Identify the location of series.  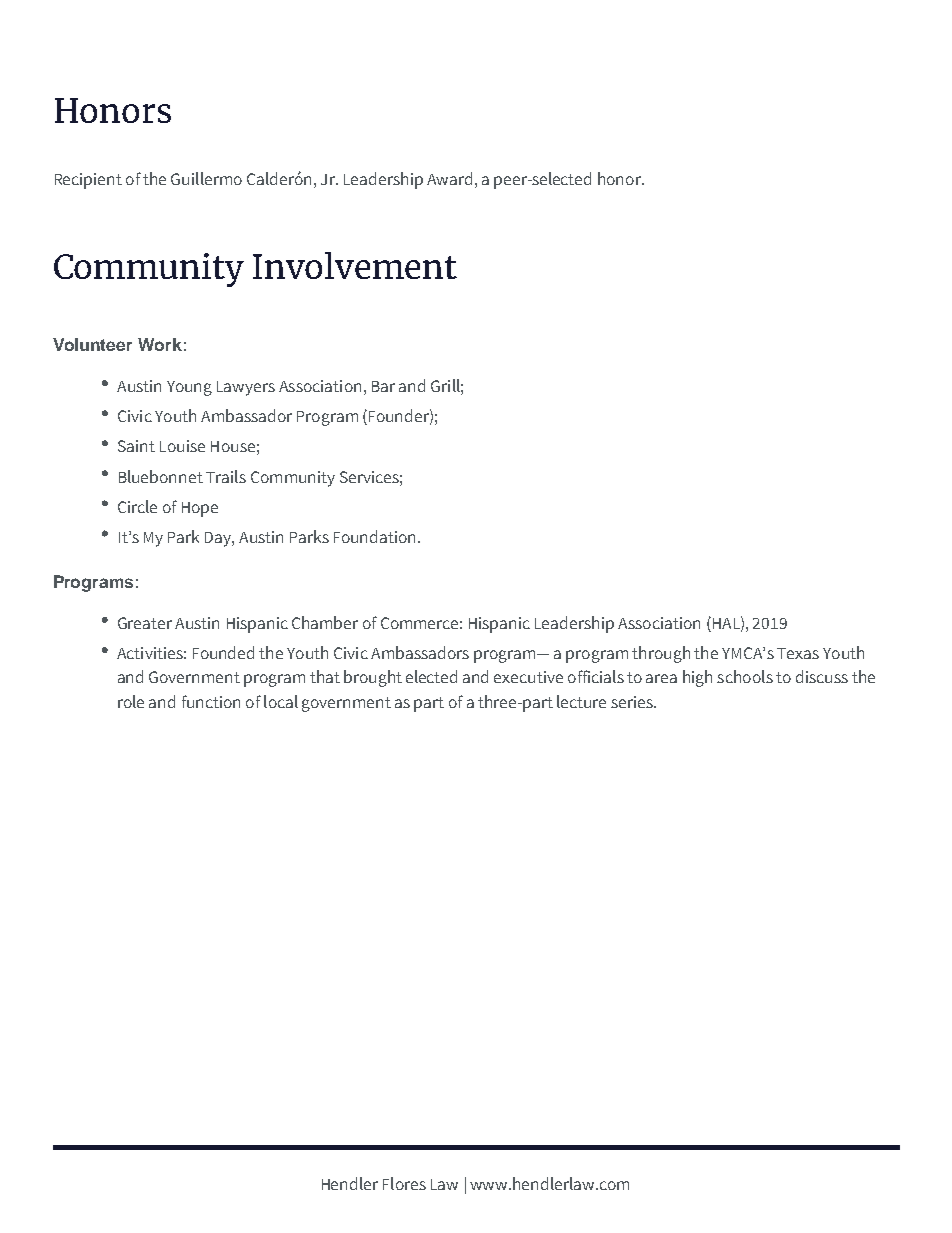
(633, 702).
